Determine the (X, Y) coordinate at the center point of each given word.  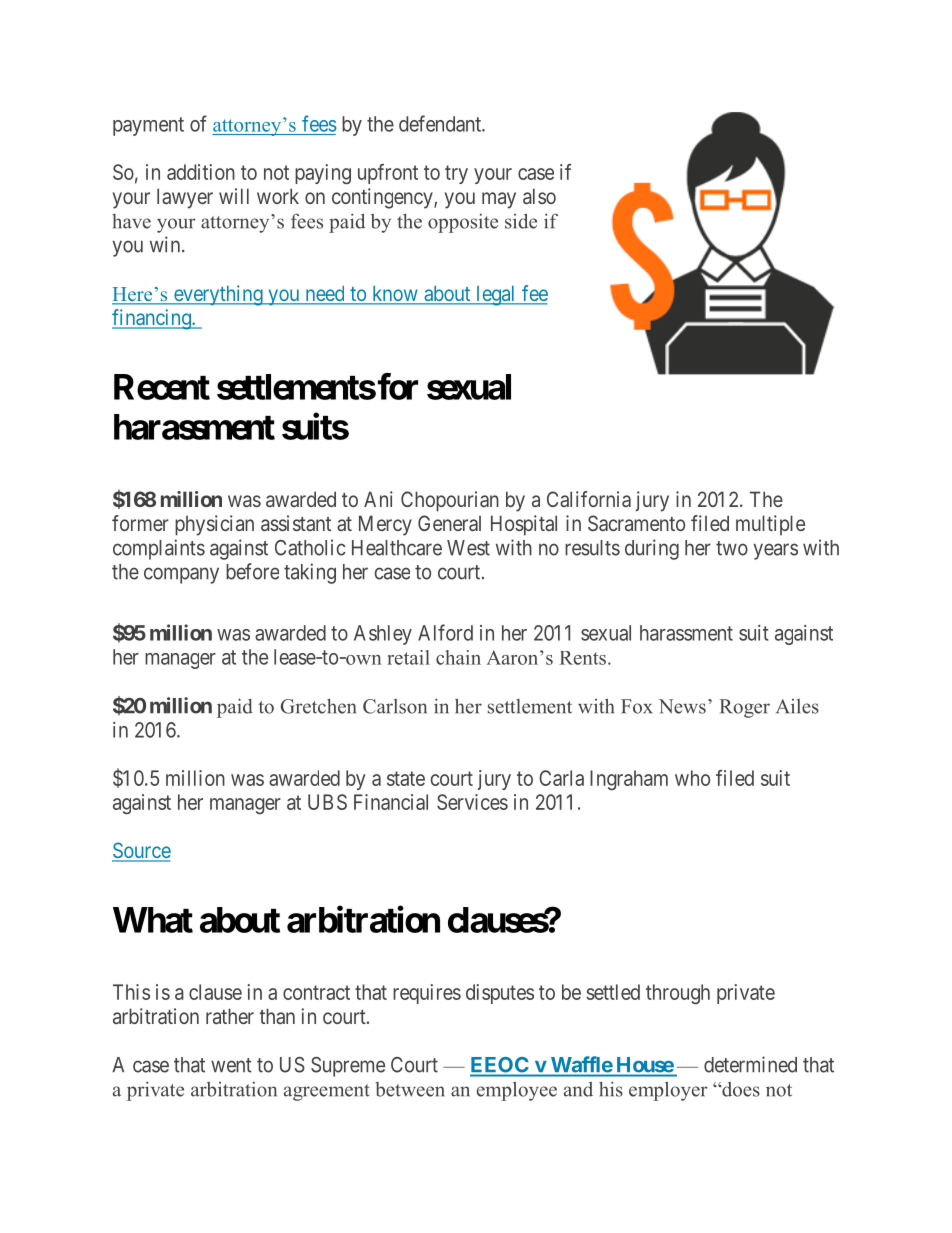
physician (214, 525)
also (539, 196)
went (231, 1065)
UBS (327, 802)
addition (201, 172)
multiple (770, 525)
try (456, 174)
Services (472, 802)
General (449, 523)
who (692, 778)
